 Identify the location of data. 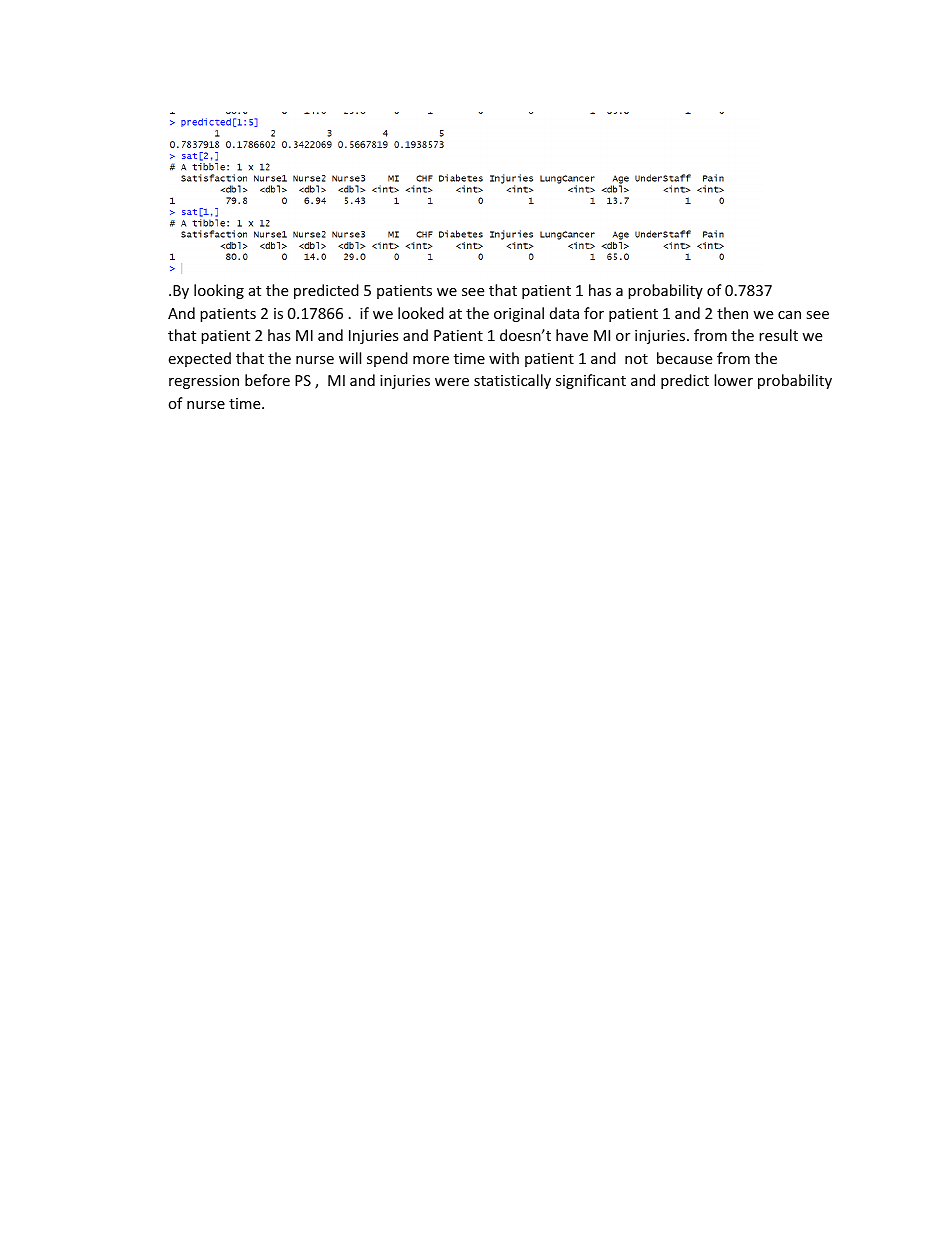
(564, 313).
